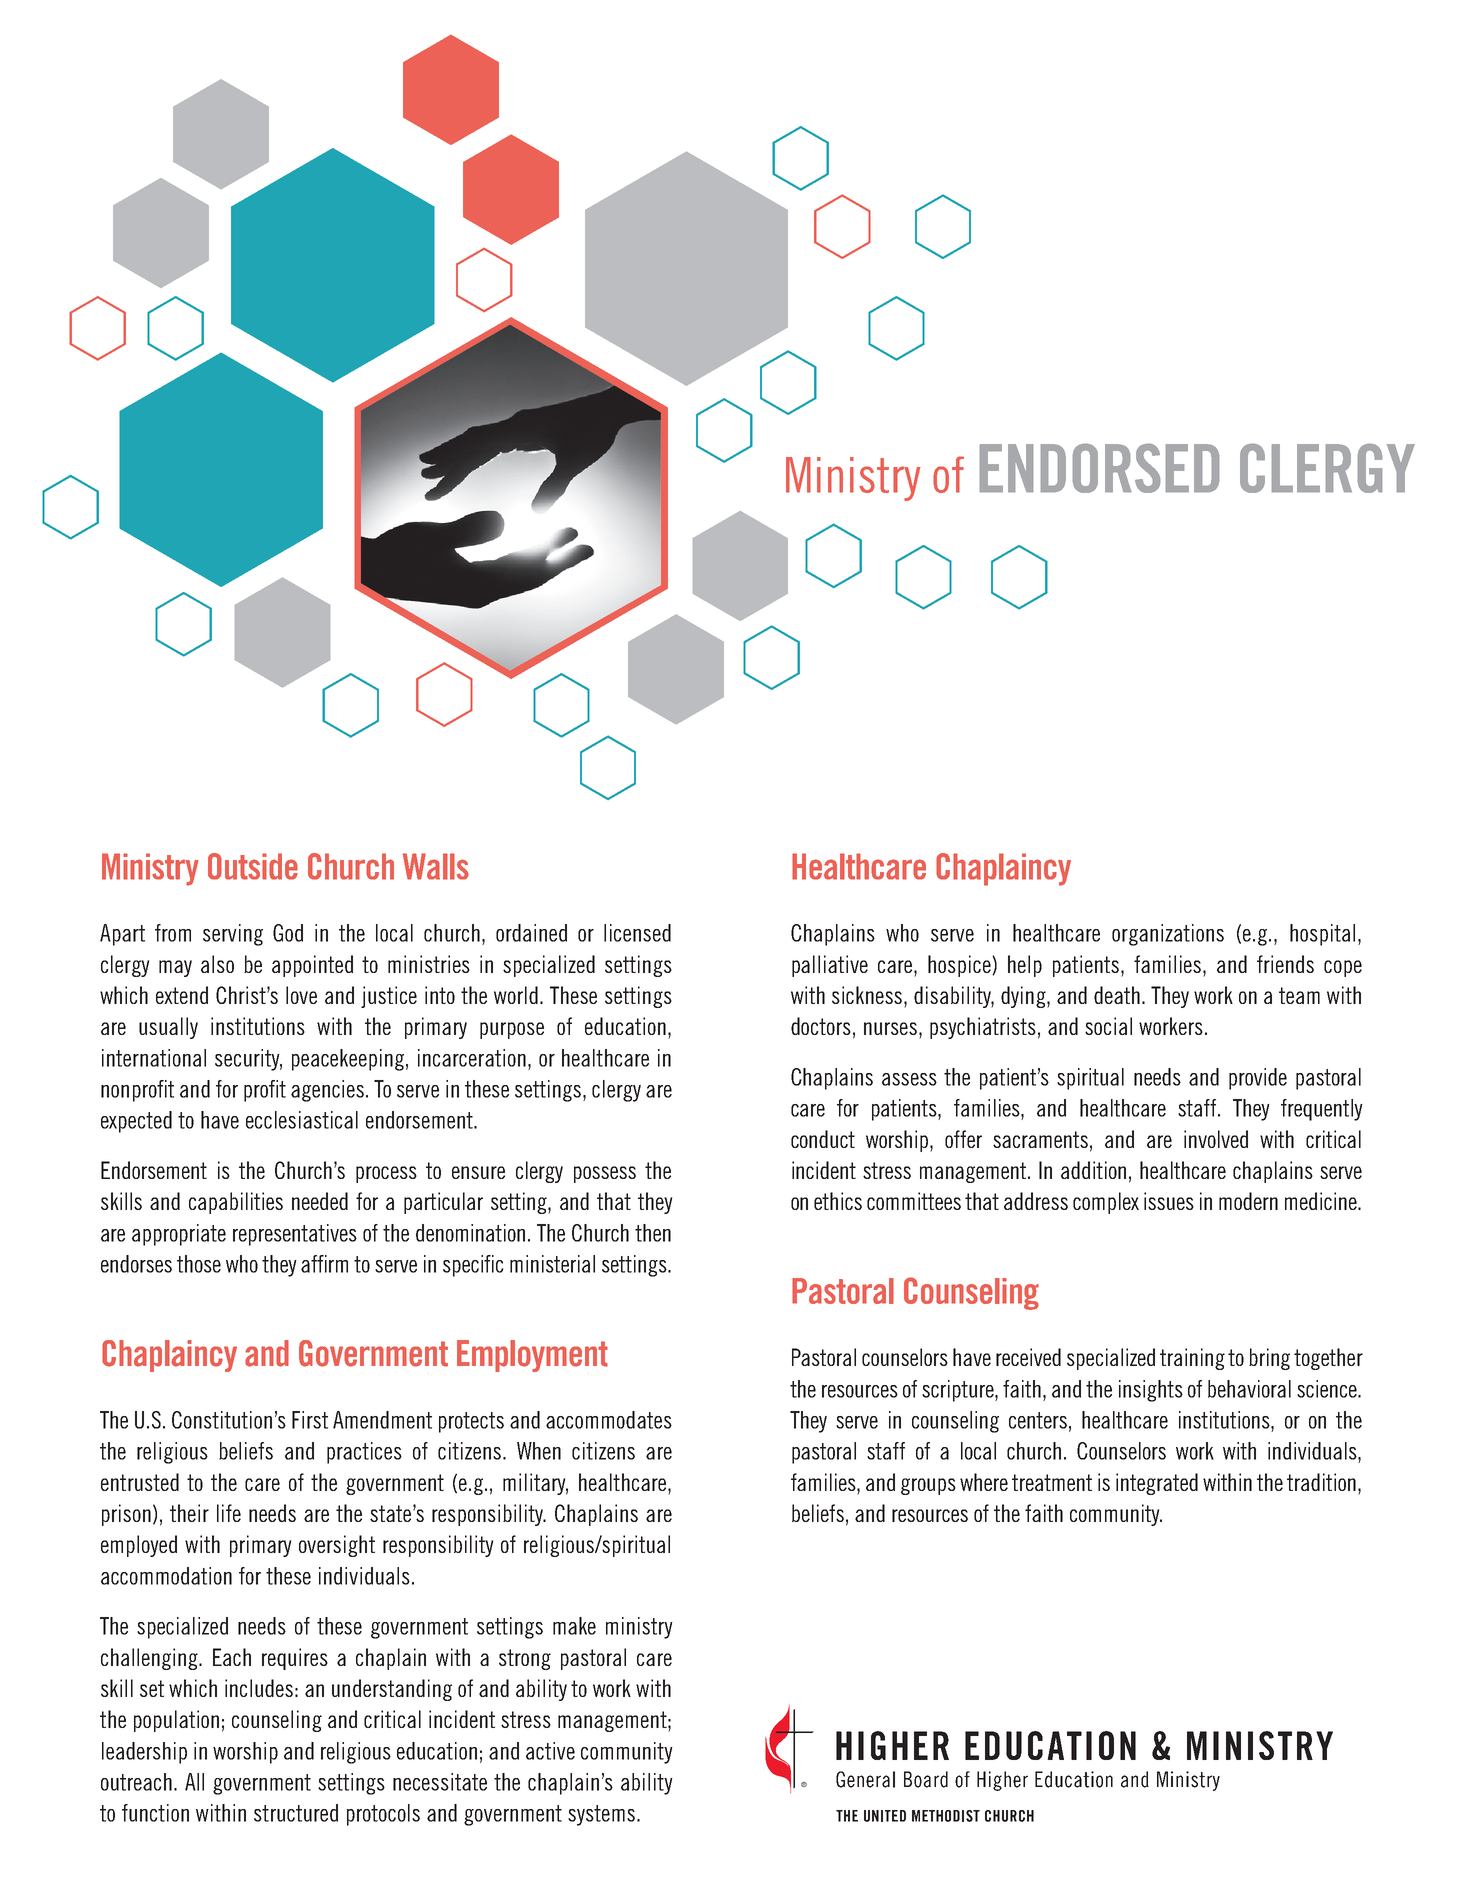 The width and height of the screenshot is (1468, 1899). What do you see at coordinates (296, 1813) in the screenshot?
I see `structured` at bounding box center [296, 1813].
